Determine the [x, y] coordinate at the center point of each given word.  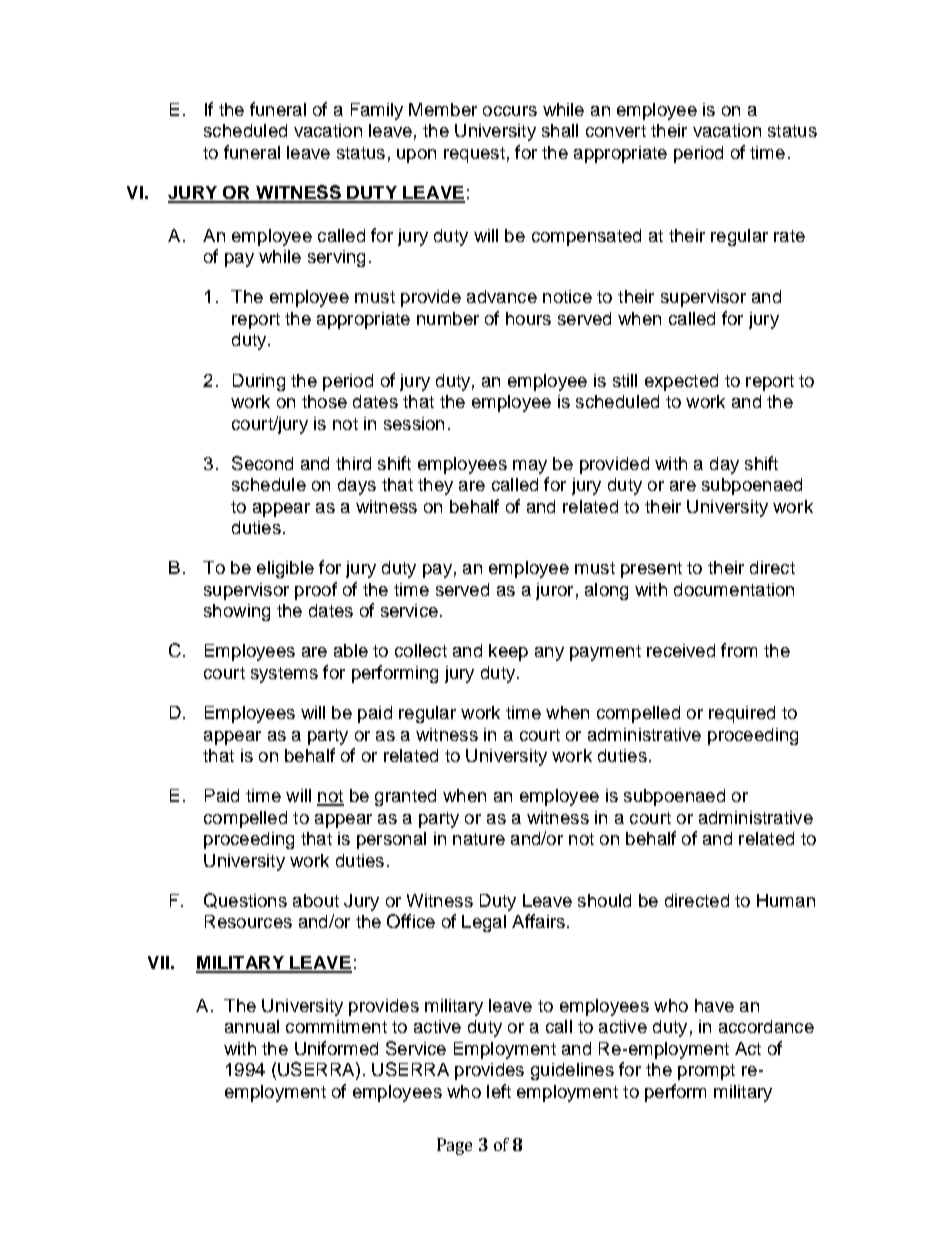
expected [681, 382]
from [739, 650]
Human [786, 900]
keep [508, 652]
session [414, 423]
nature [479, 839]
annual [252, 1026]
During [259, 382]
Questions [245, 900]
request [474, 155]
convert [616, 131]
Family [377, 111]
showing [237, 612]
